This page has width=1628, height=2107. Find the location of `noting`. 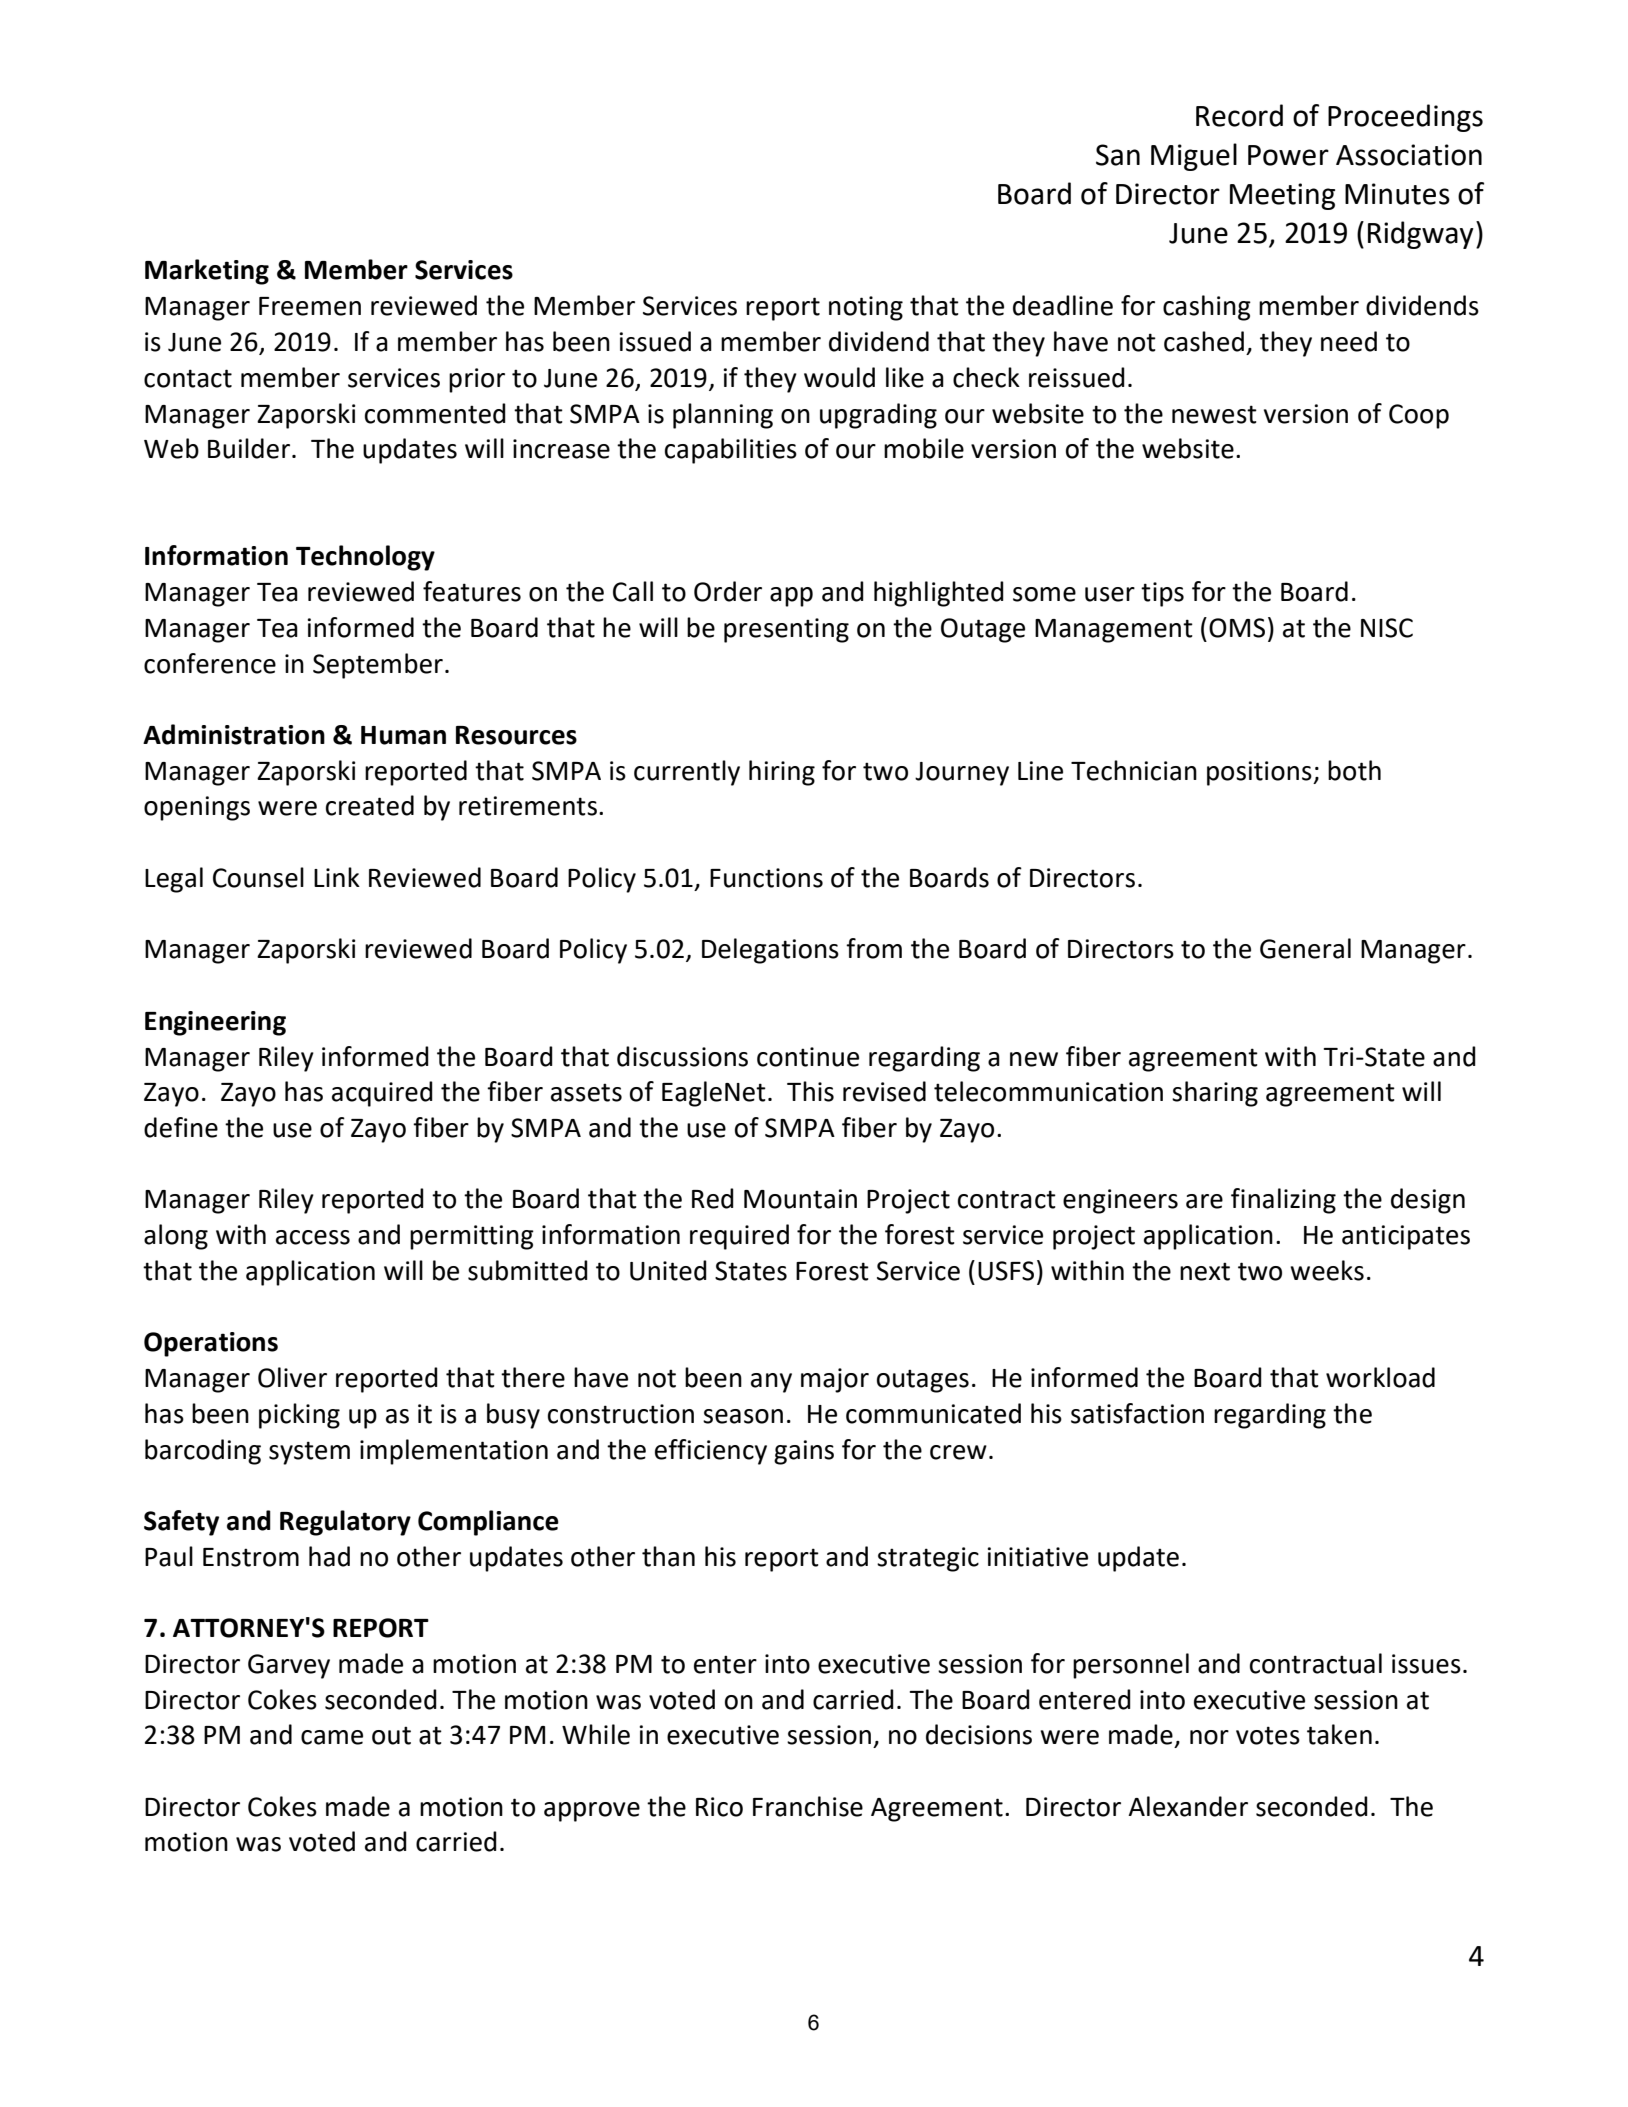

noting is located at coordinates (866, 308).
